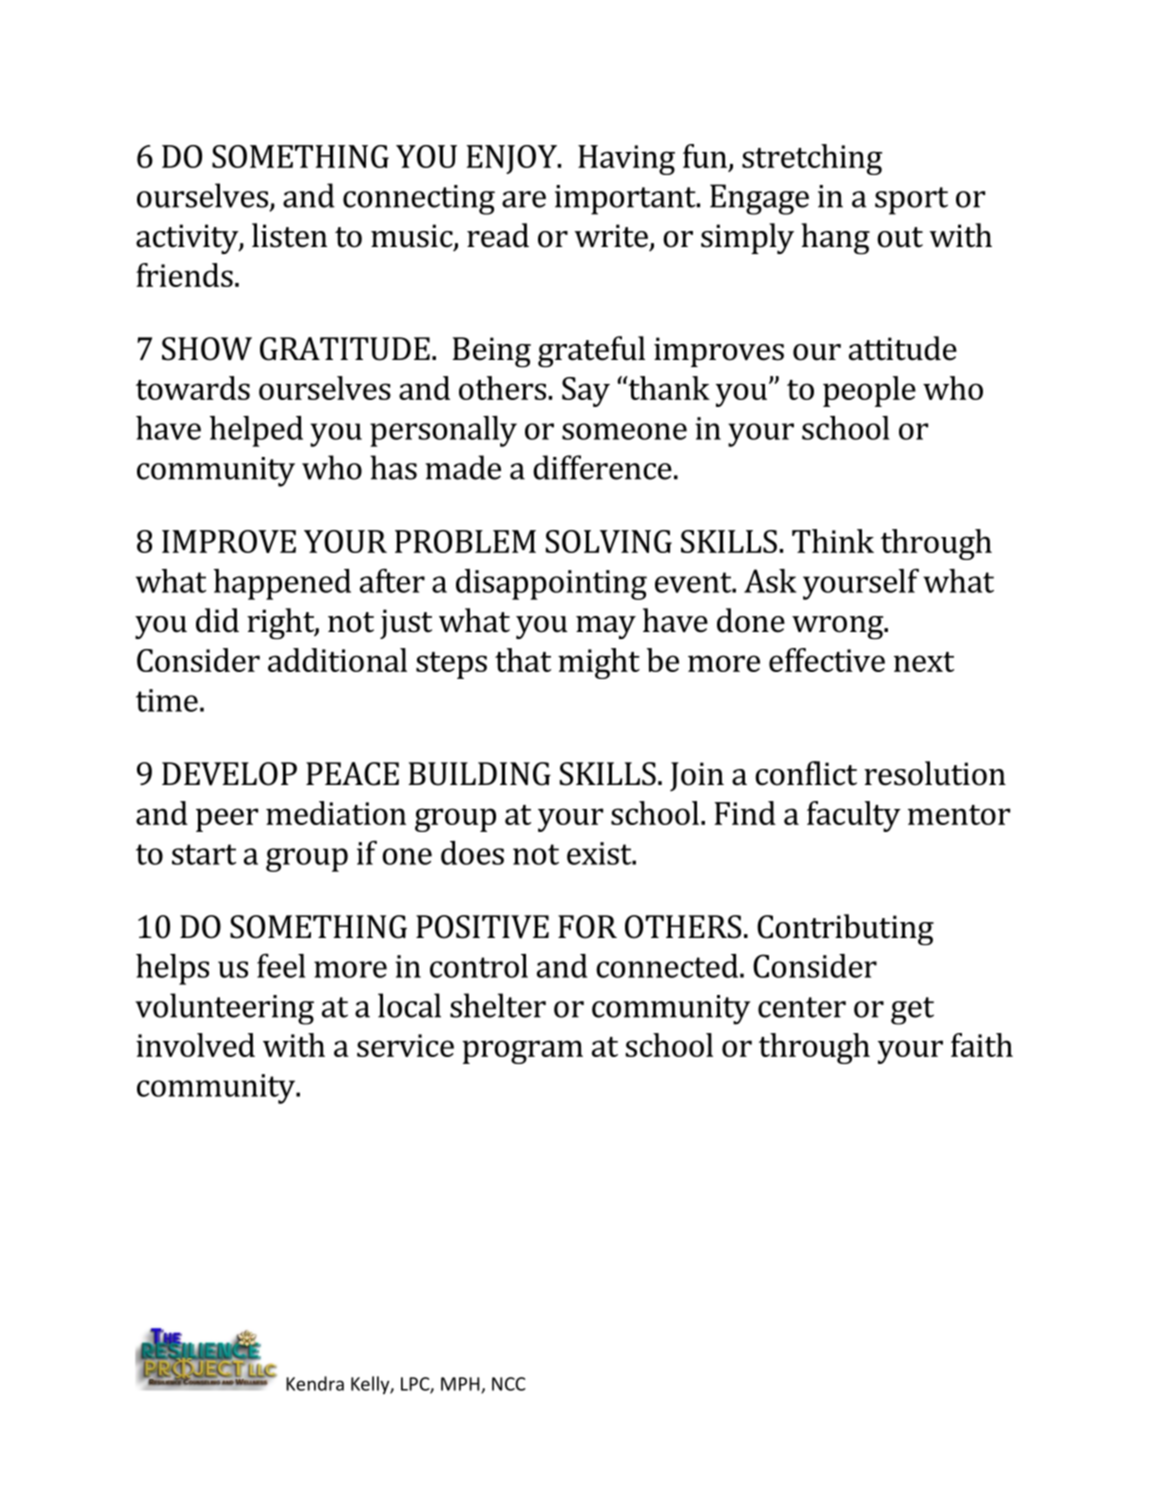 This screenshot has width=1150, height=1489. I want to click on listen, so click(289, 235).
